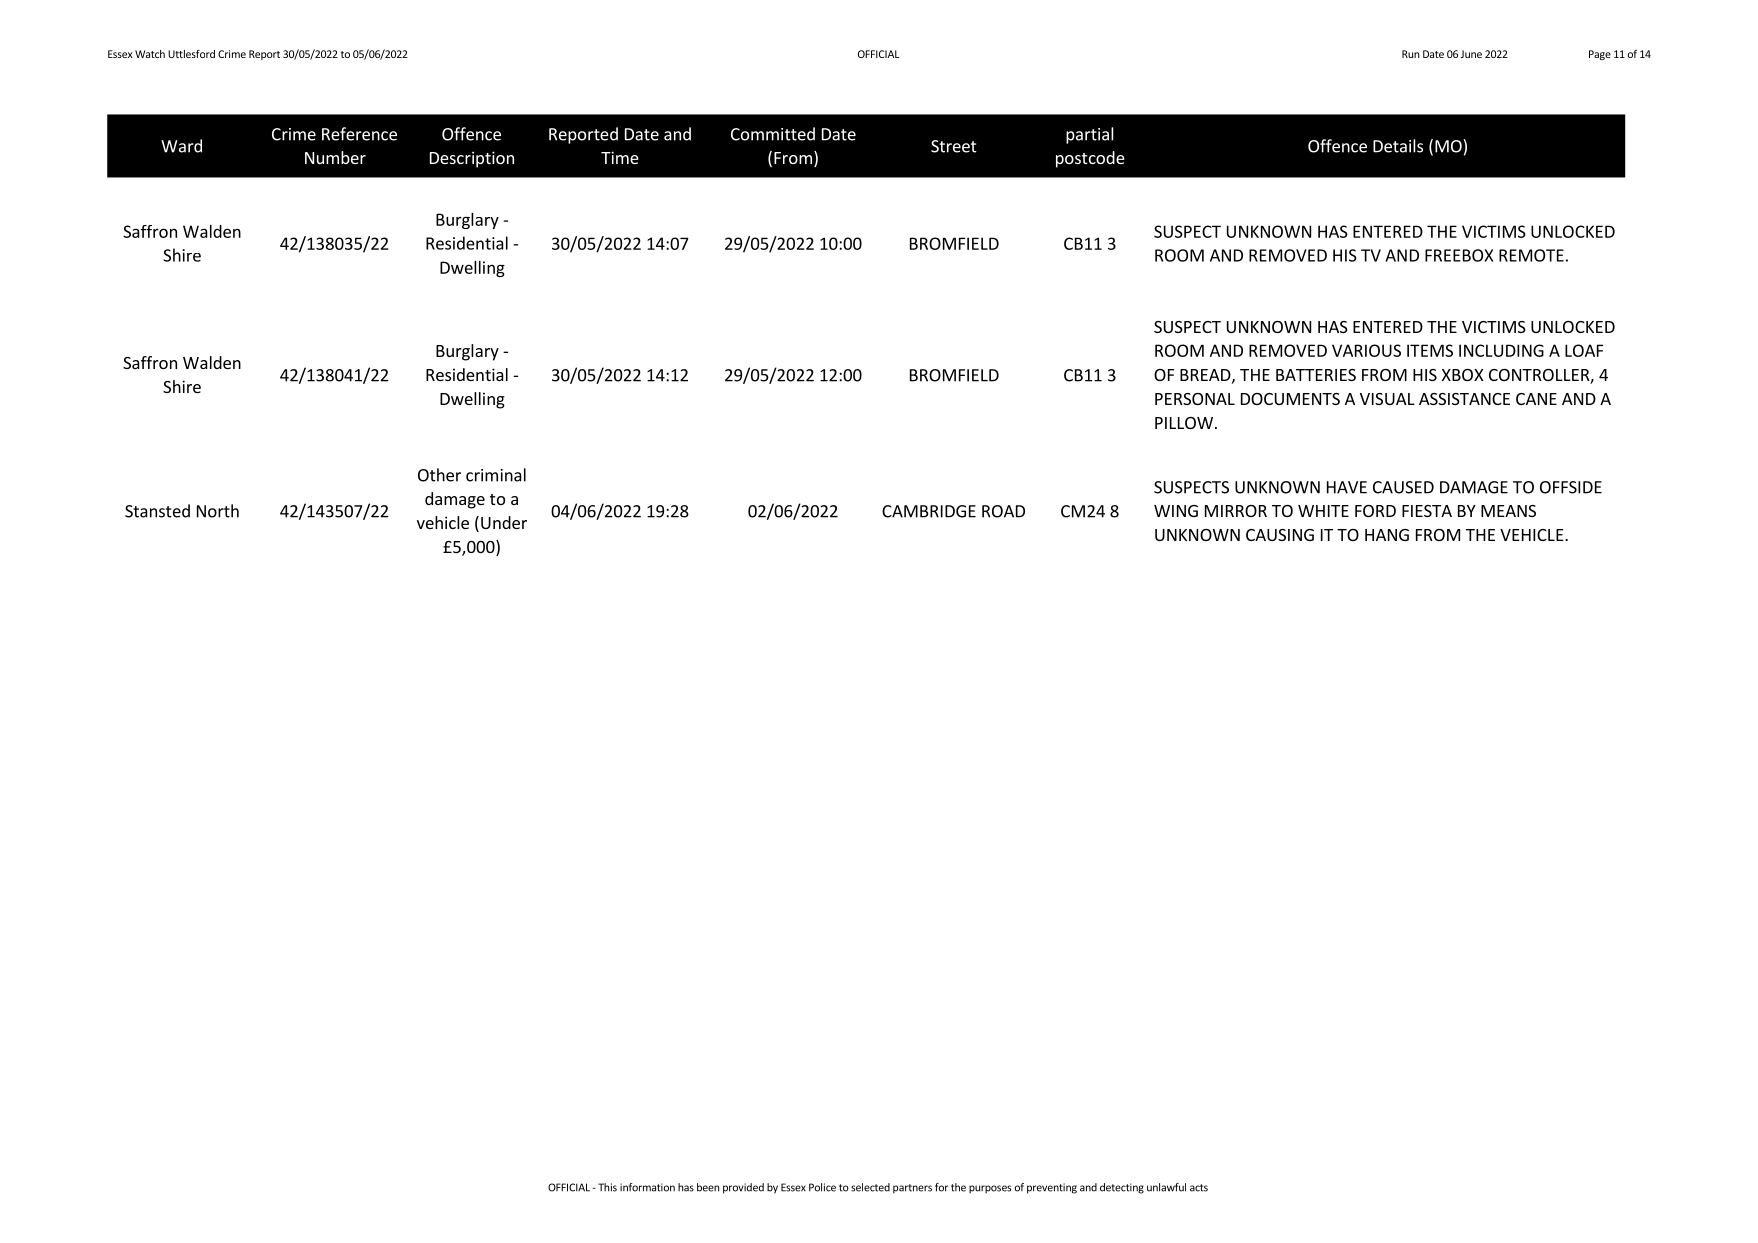 The height and width of the screenshot is (1243, 1758). I want to click on acts, so click(1199, 1188).
